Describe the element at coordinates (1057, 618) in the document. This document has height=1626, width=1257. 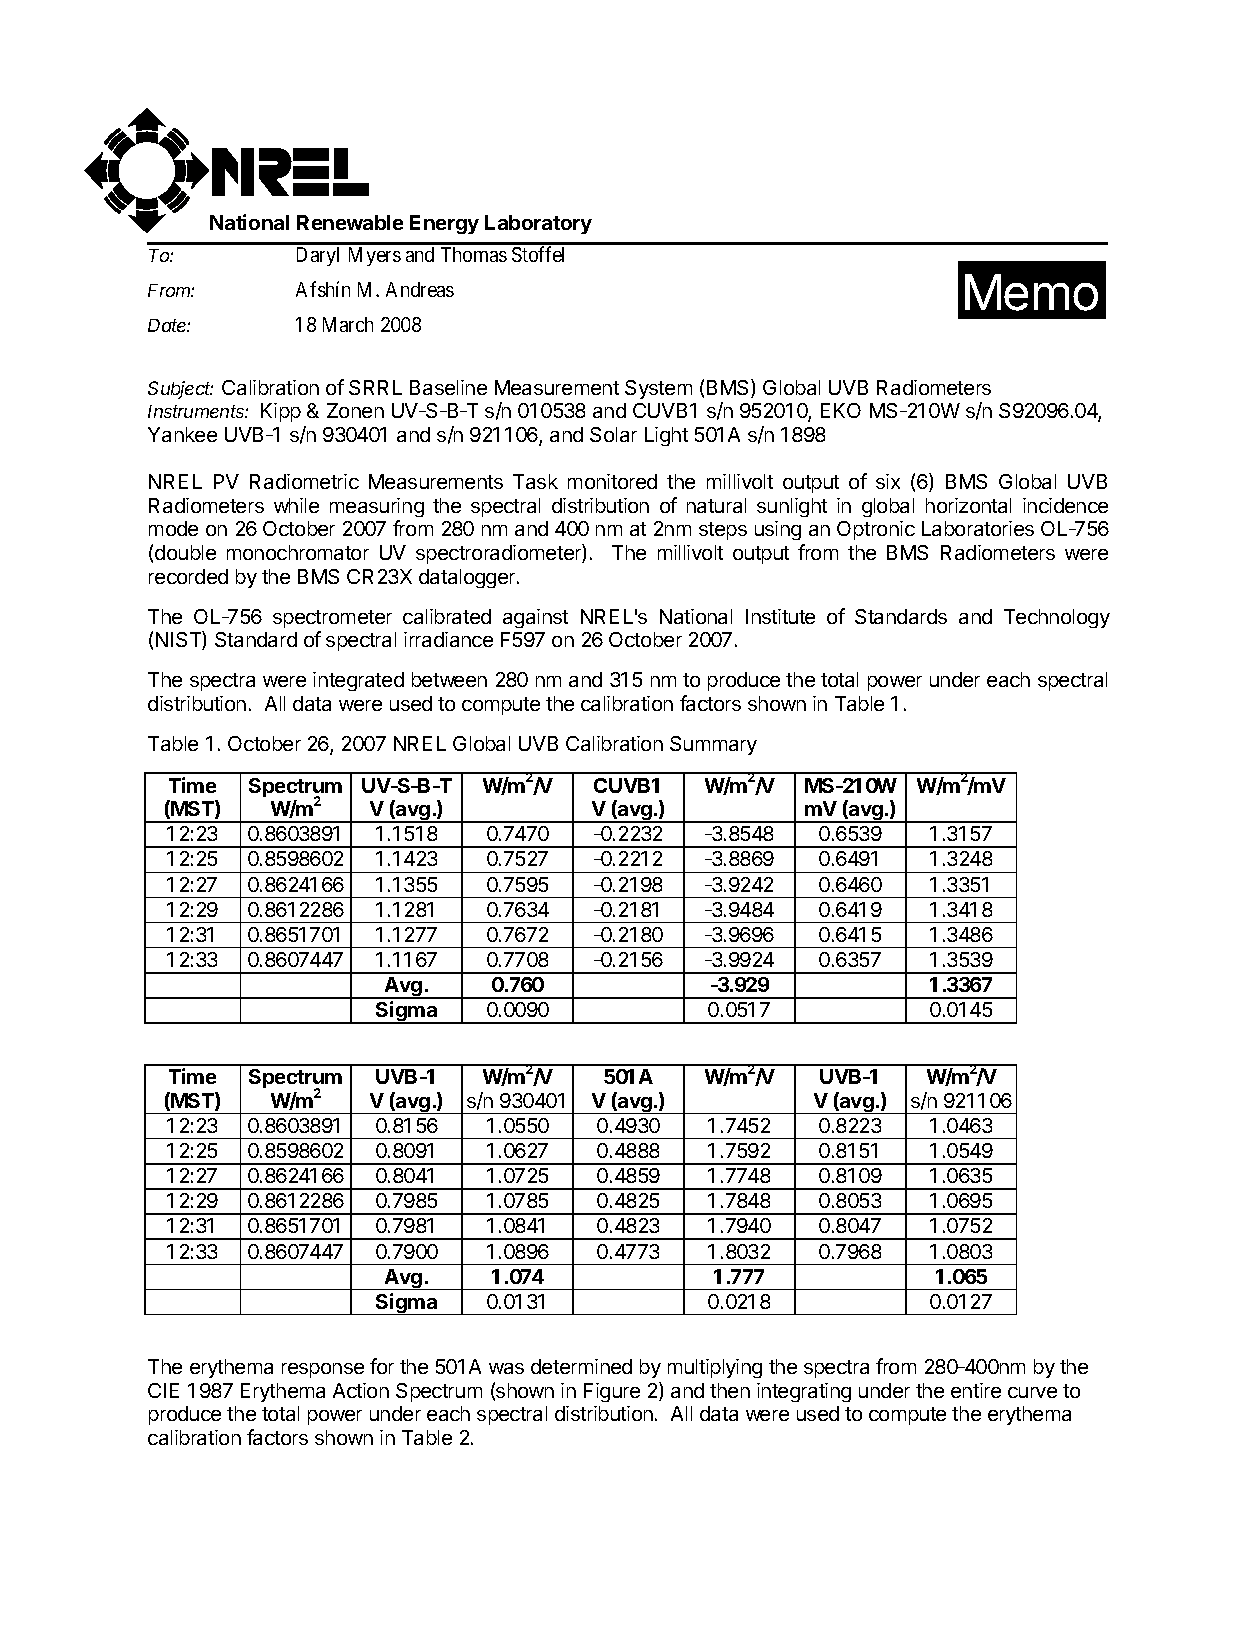
I see `Technology` at that location.
